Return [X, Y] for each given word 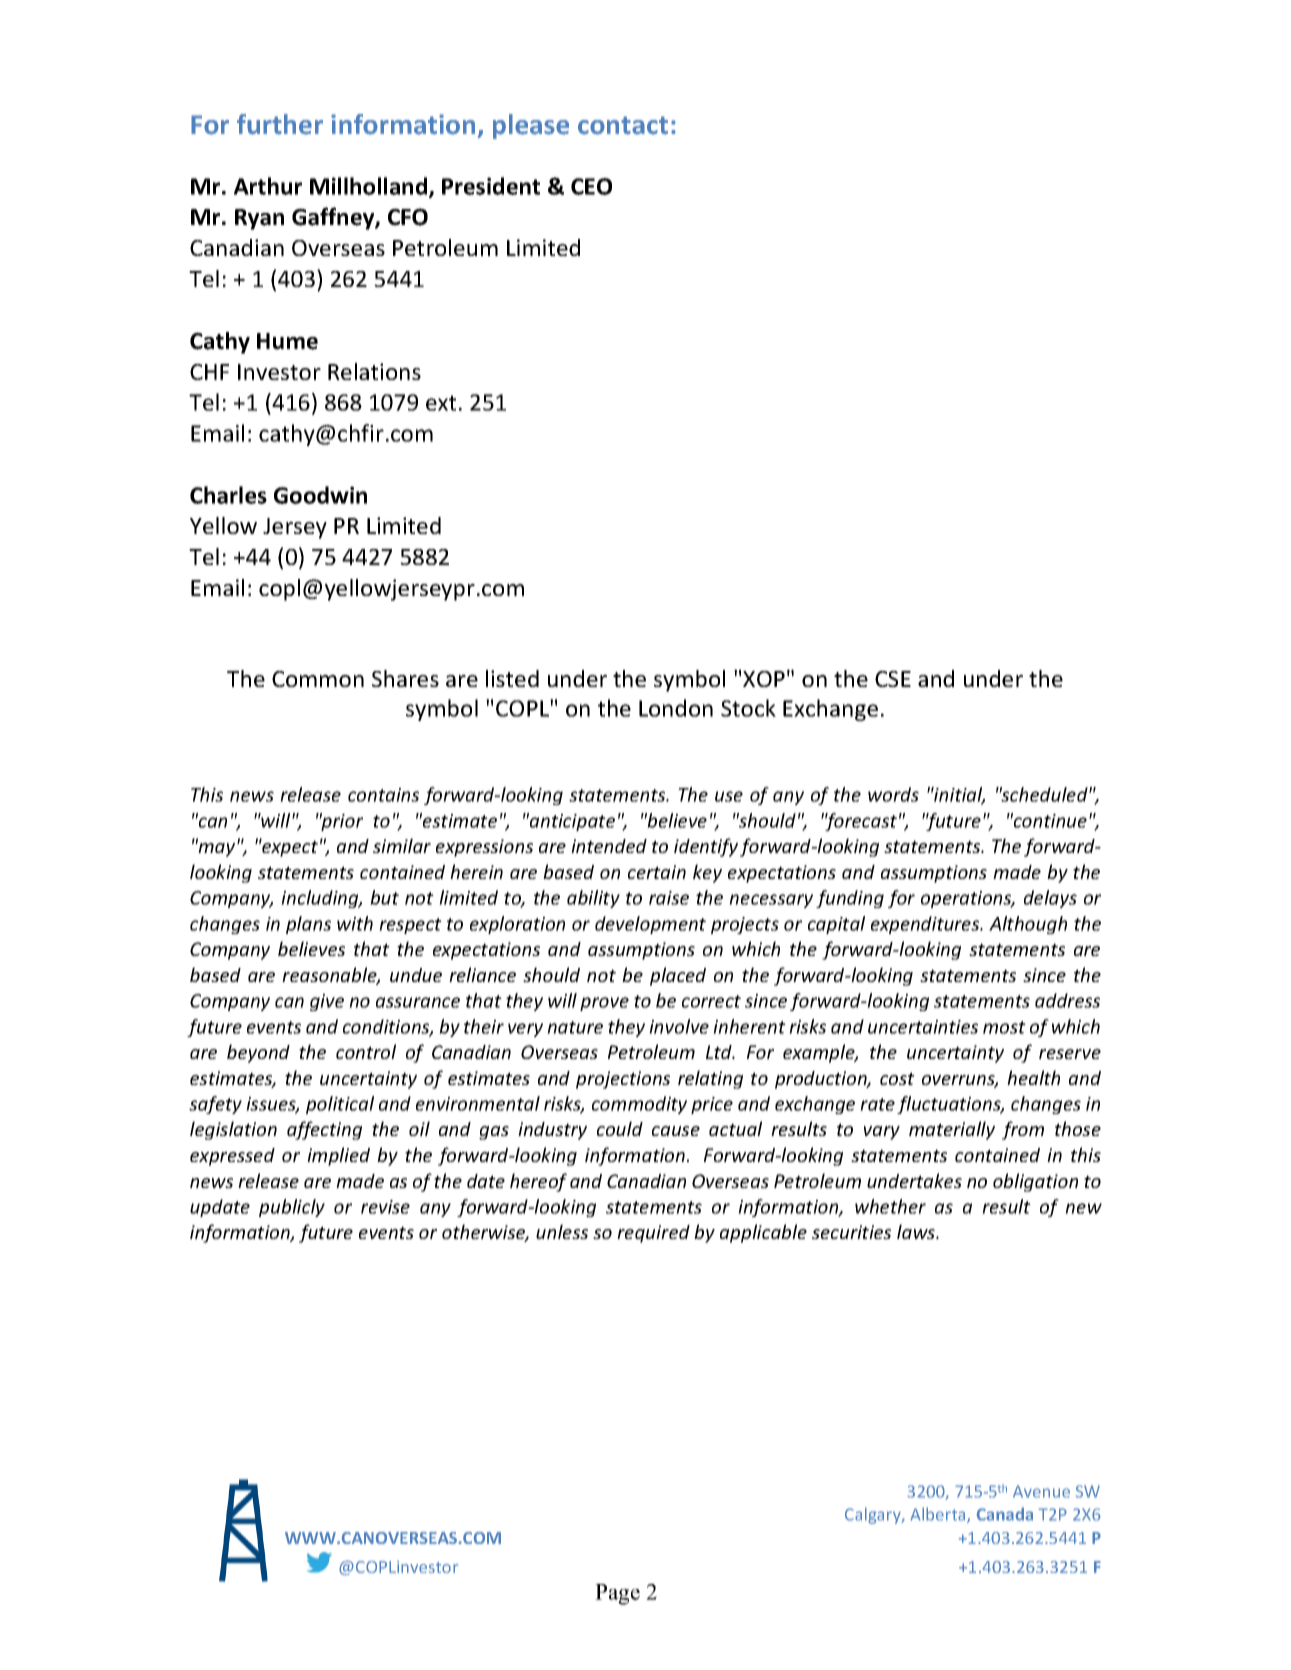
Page [617, 1594]
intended [609, 846]
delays [1050, 899]
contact [623, 125]
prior [341, 822]
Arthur [268, 186]
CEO [591, 186]
